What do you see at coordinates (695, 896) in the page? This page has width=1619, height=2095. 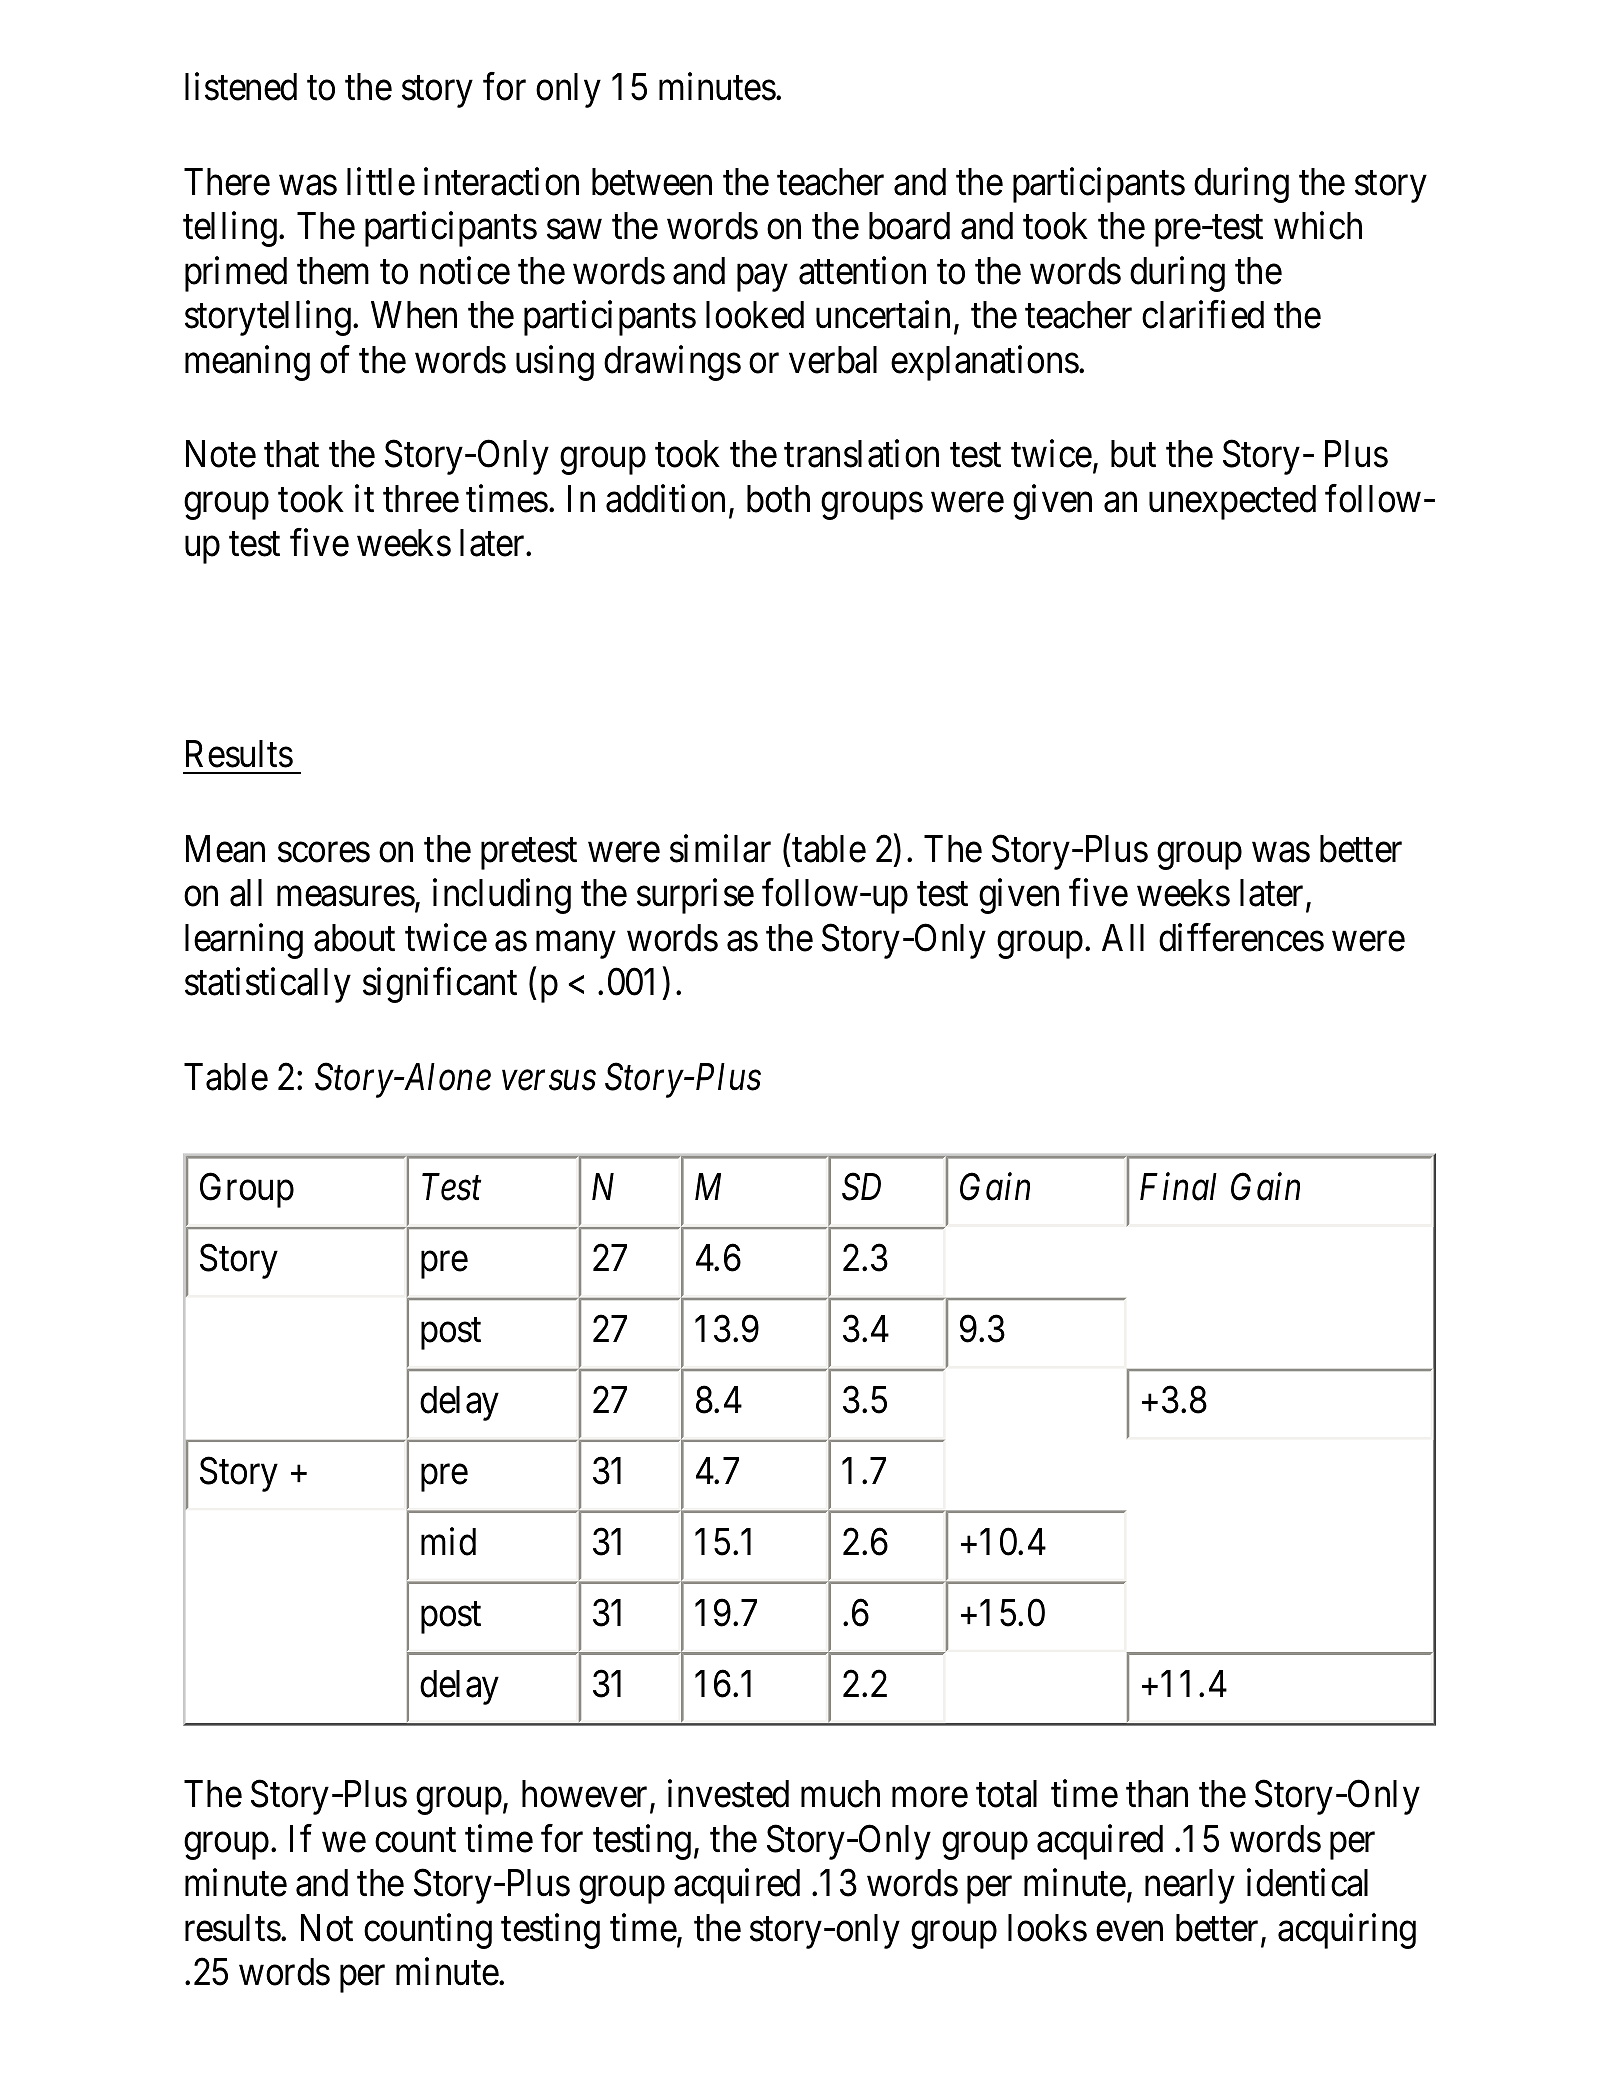 I see `surprise` at bounding box center [695, 896].
